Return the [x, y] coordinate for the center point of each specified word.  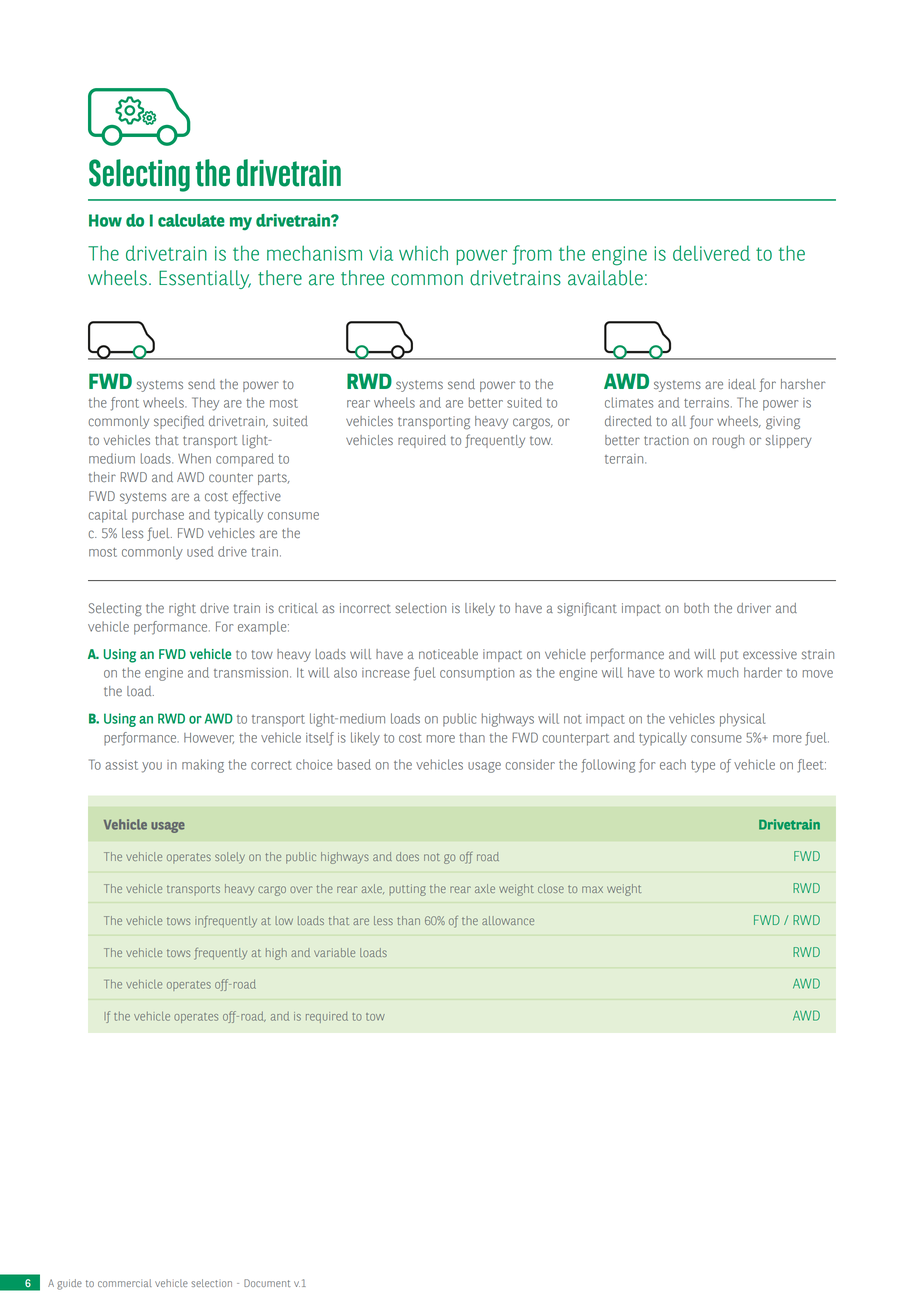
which [423, 253]
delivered [711, 253]
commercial [125, 1283]
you [152, 767]
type [703, 767]
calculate [191, 220]
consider [530, 764]
